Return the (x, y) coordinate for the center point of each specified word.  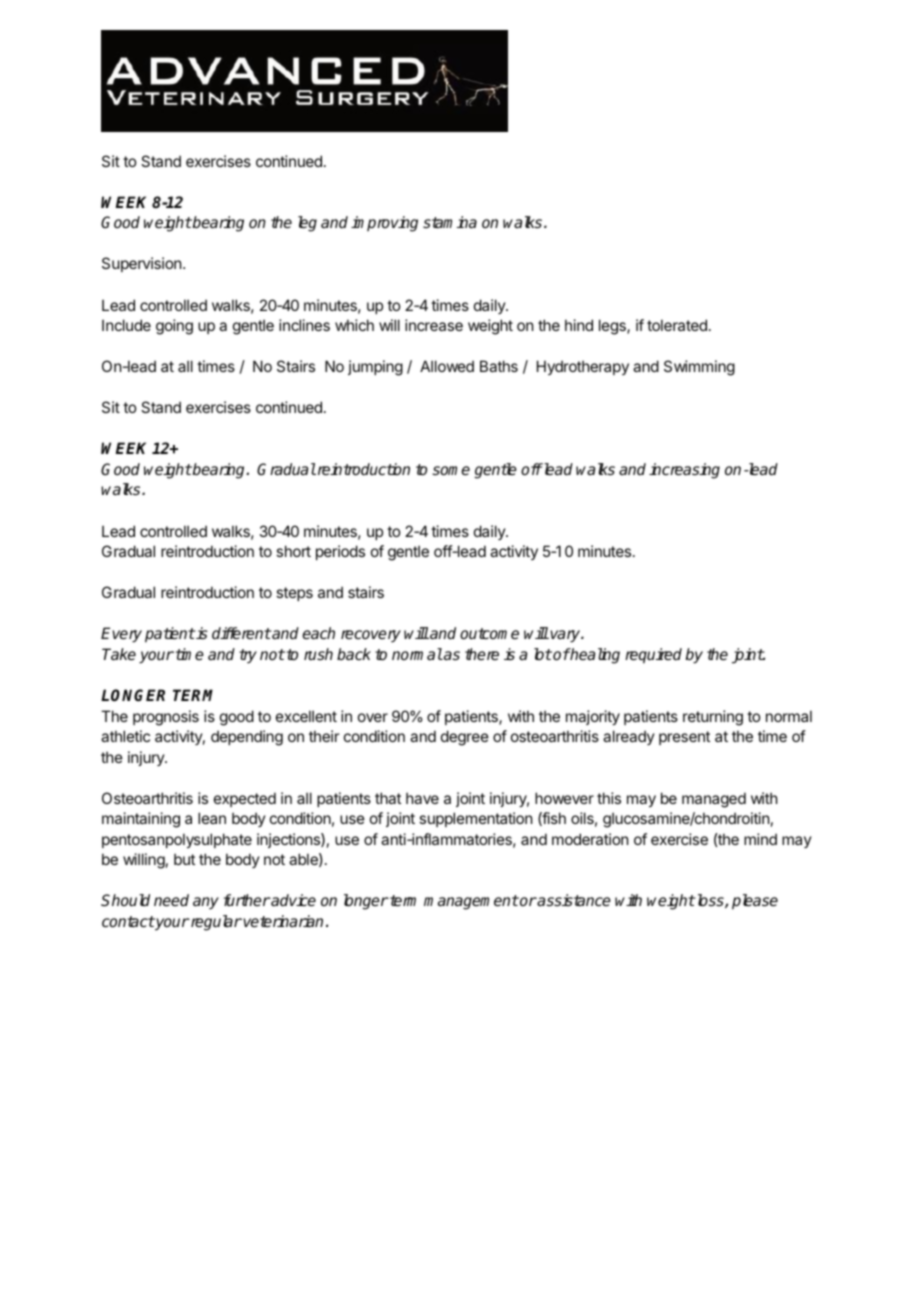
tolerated (677, 325)
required (653, 656)
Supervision (141, 264)
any (206, 903)
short (293, 551)
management (471, 902)
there (482, 654)
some (451, 470)
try (248, 656)
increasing (684, 471)
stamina (450, 222)
